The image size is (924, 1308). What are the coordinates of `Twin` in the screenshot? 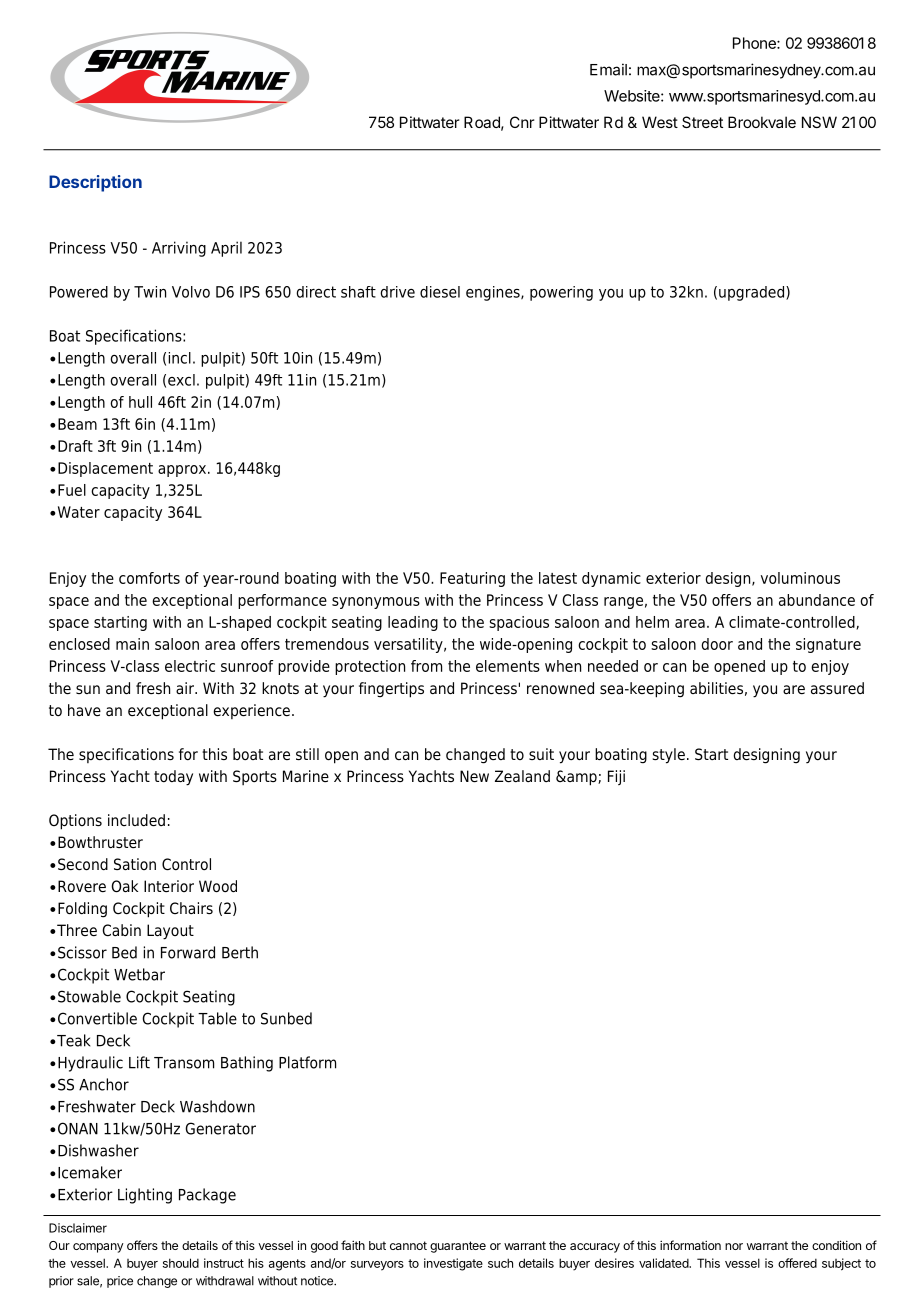 It's located at (150, 292).
